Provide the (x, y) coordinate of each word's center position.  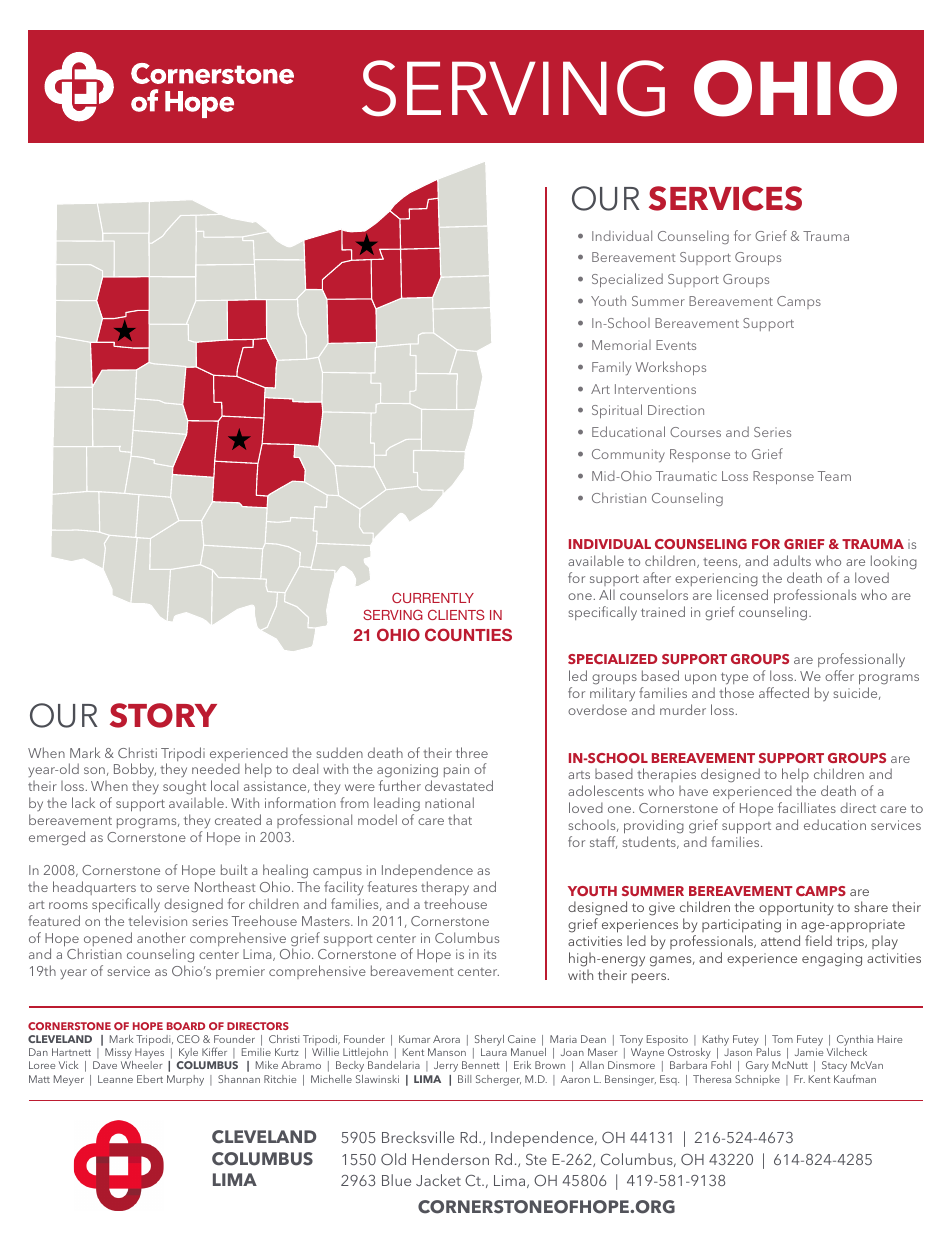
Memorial (621, 345)
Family (611, 368)
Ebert (150, 1079)
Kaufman (855, 1078)
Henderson (450, 1159)
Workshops (670, 368)
